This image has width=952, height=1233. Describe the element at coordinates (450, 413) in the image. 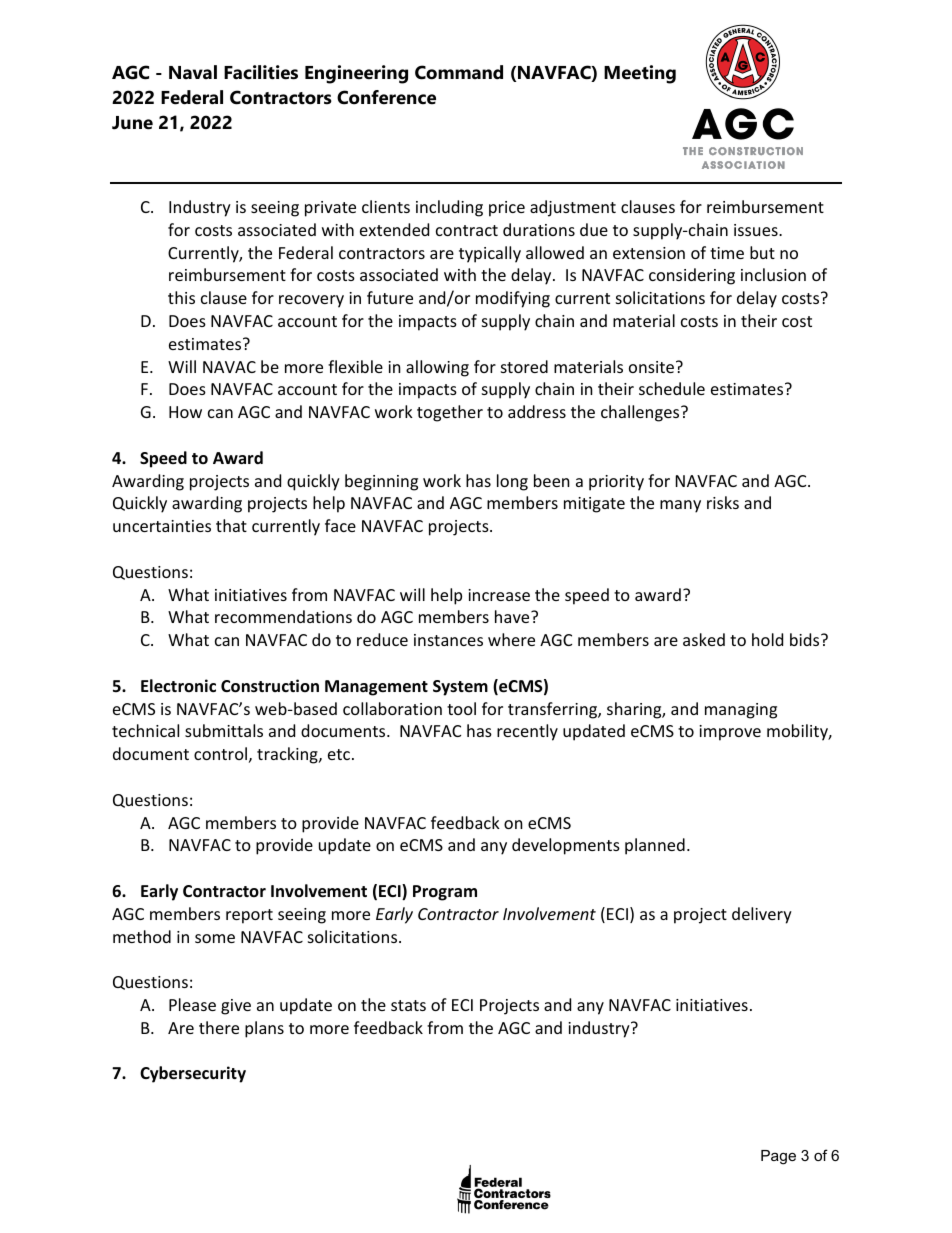

I see `together` at that location.
